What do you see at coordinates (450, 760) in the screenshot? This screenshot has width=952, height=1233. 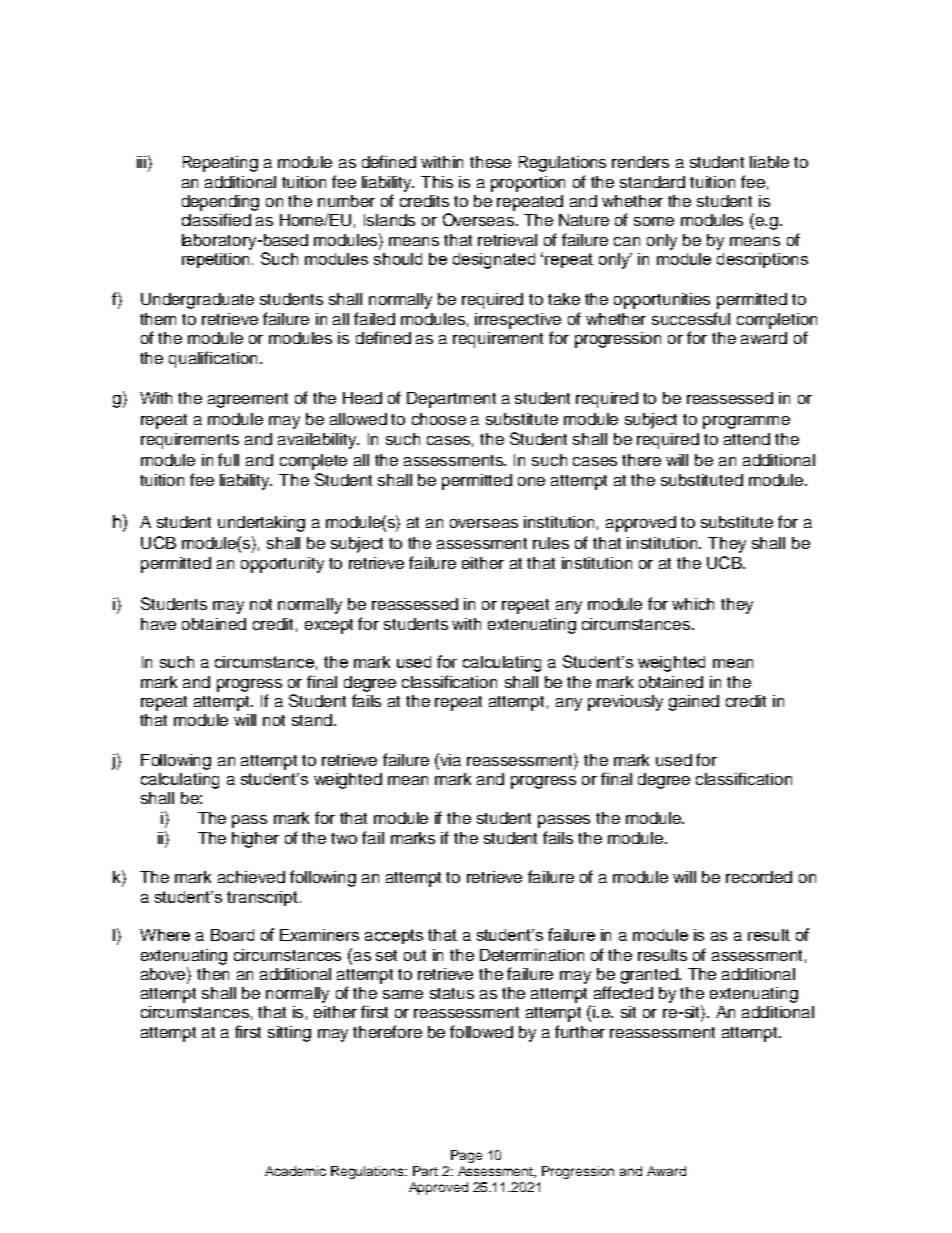 I see `via` at bounding box center [450, 760].
